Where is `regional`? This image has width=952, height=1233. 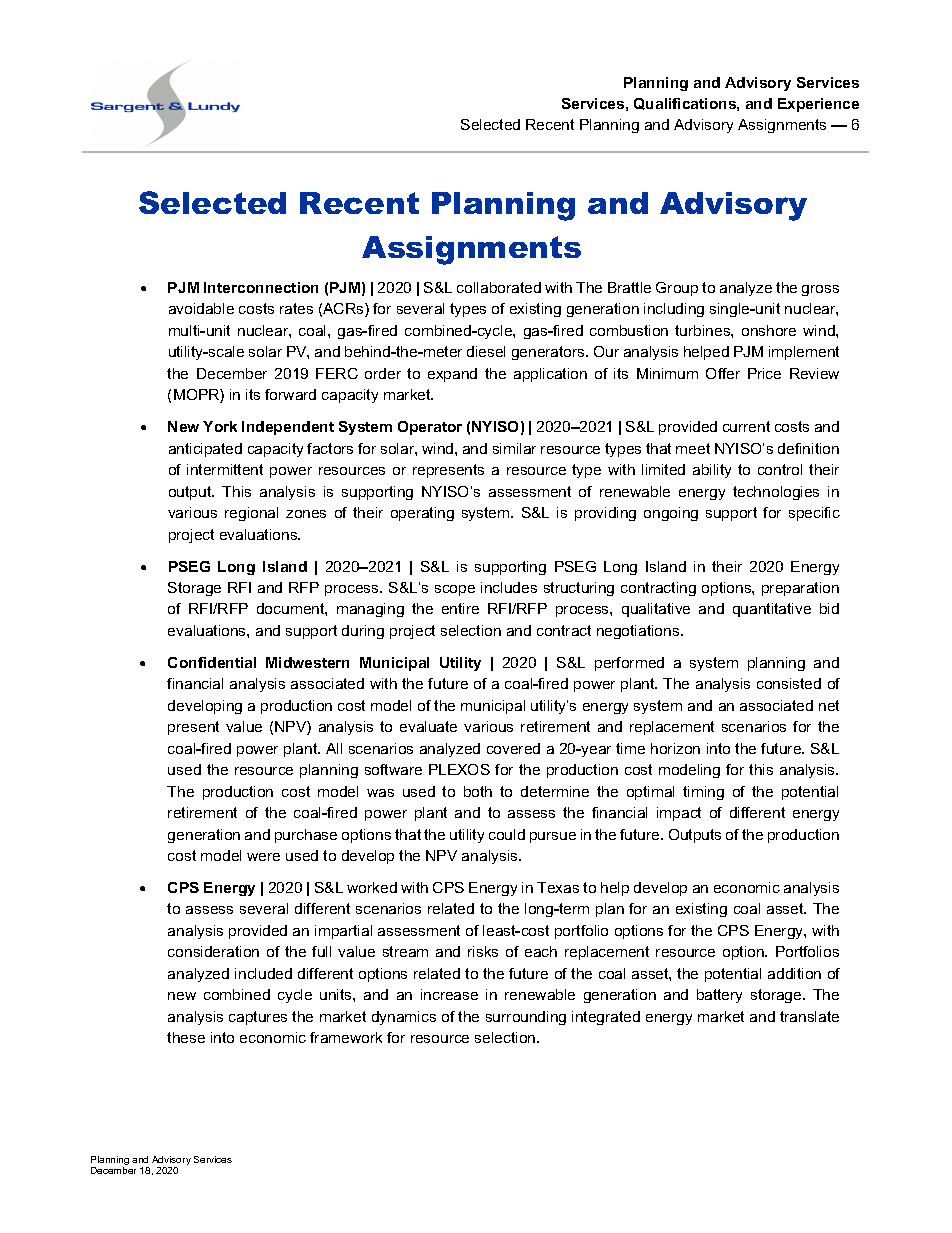 regional is located at coordinates (251, 514).
